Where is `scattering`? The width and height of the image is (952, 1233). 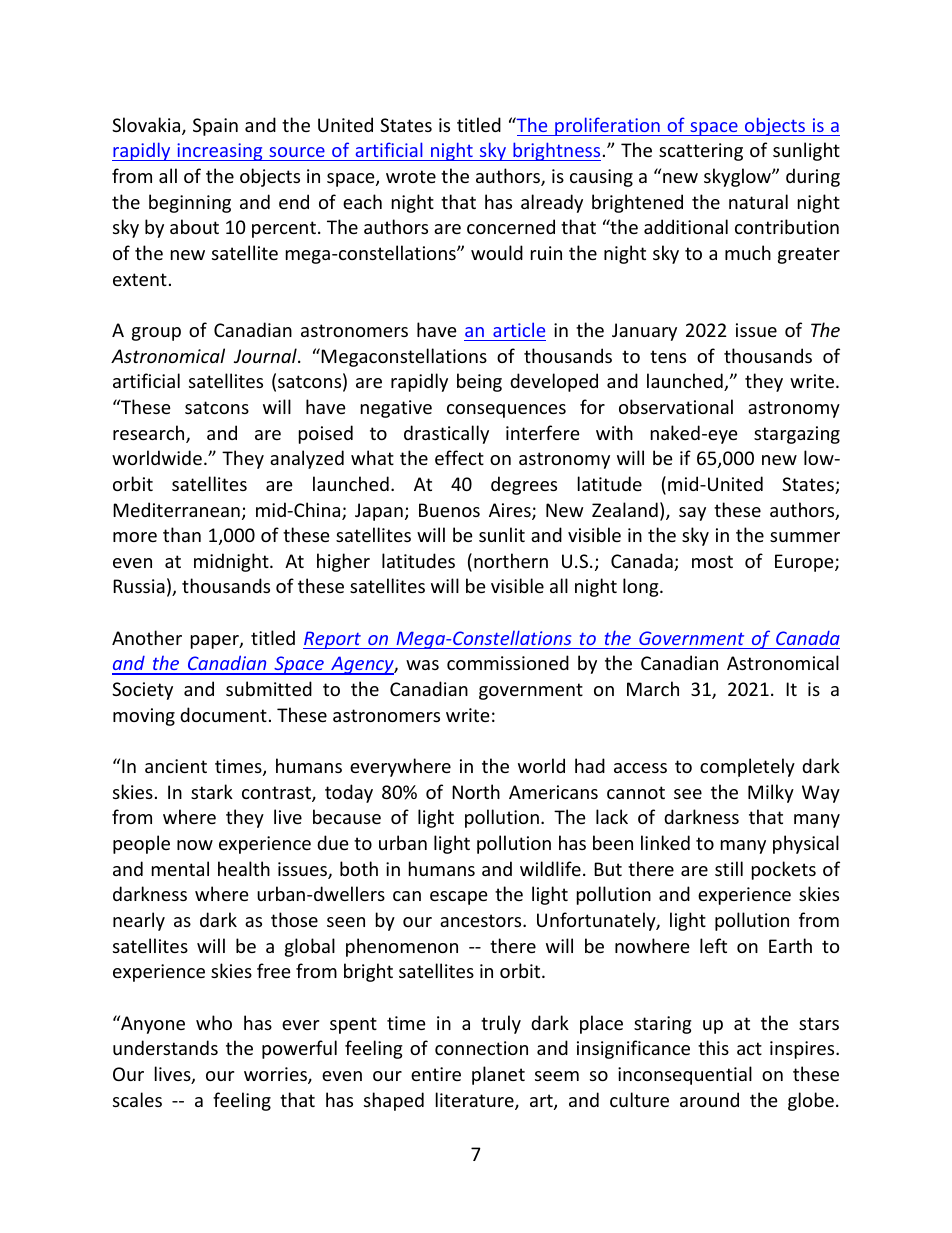
scattering is located at coordinates (701, 152).
